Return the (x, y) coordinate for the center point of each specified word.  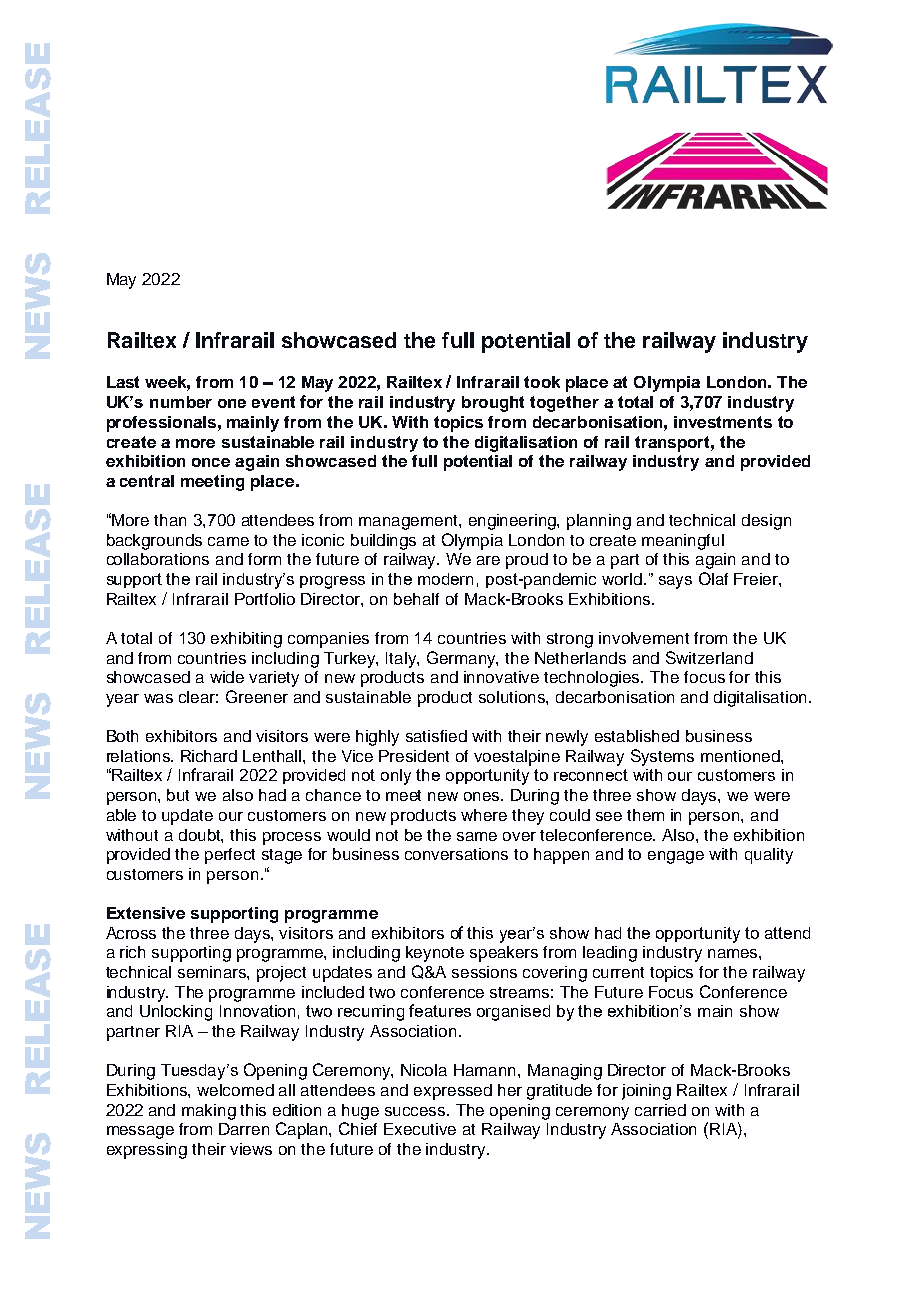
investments (723, 422)
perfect (230, 856)
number (181, 402)
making (209, 1112)
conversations (456, 854)
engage (676, 857)
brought (493, 404)
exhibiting (246, 640)
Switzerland (709, 657)
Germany (462, 659)
